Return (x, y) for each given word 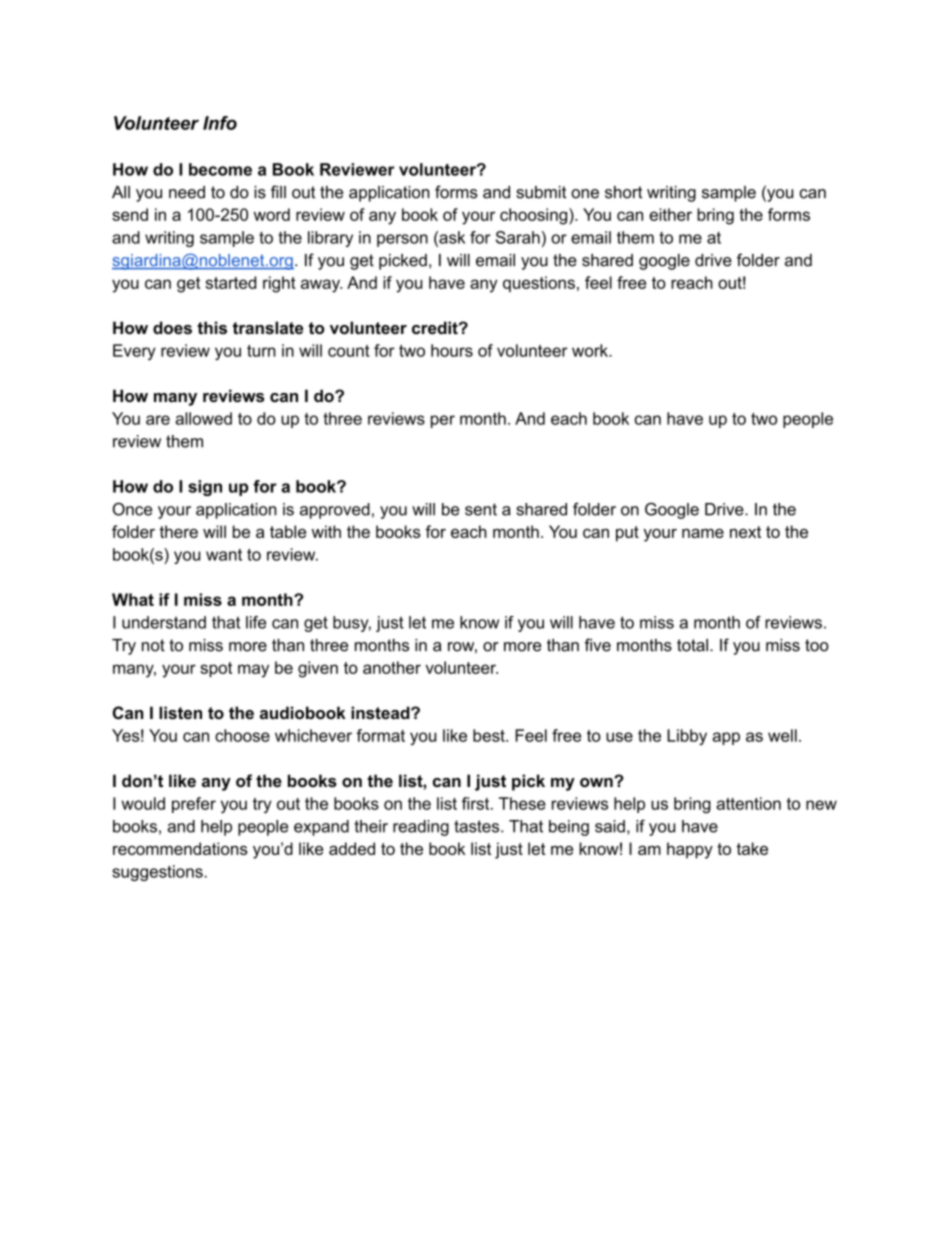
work (591, 350)
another (392, 667)
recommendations (180, 848)
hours (452, 350)
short (623, 192)
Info (220, 123)
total (692, 645)
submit (541, 192)
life (256, 622)
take (752, 848)
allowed (203, 418)
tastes (478, 826)
